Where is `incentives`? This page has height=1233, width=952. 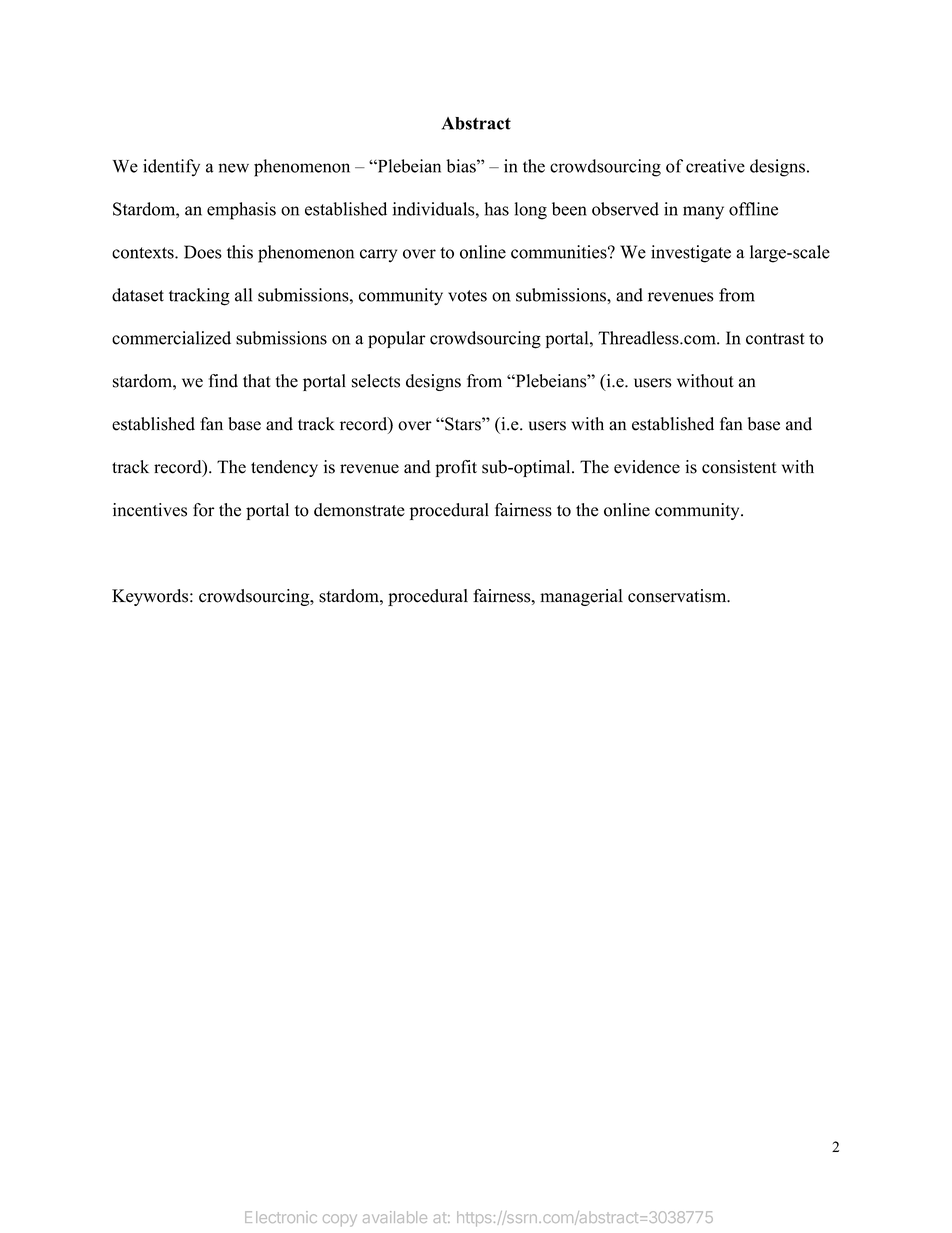
incentives is located at coordinates (150, 510).
